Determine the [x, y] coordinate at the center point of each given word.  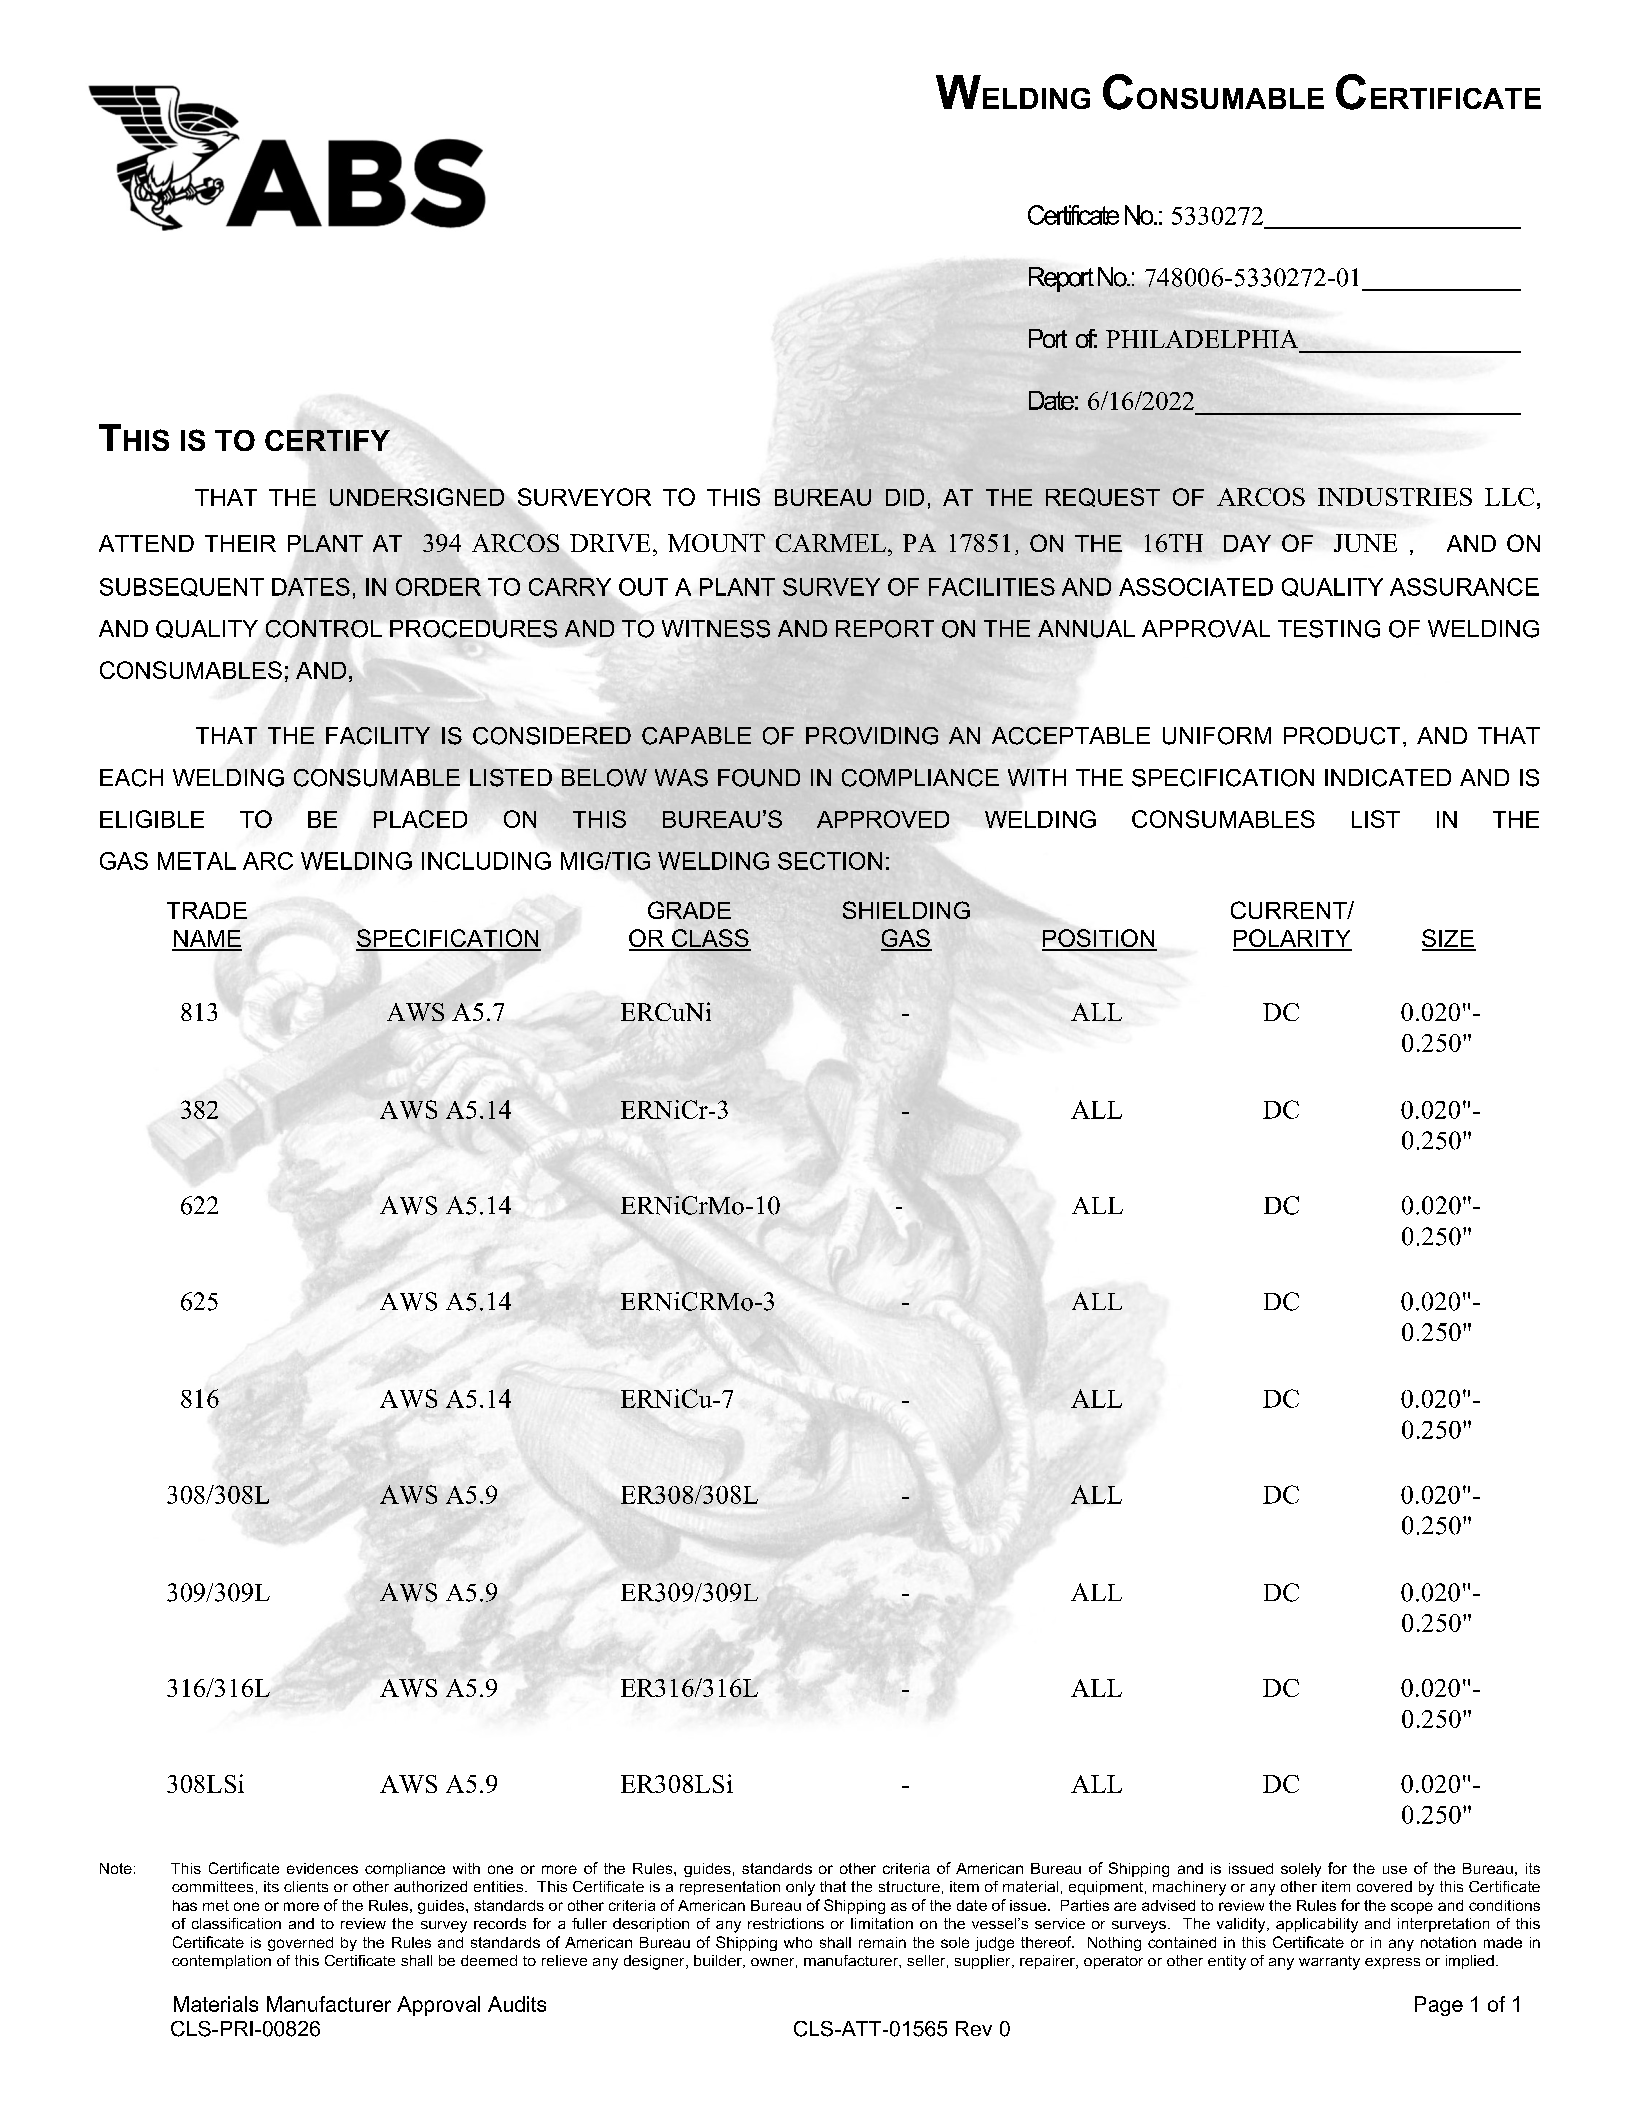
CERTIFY [327, 440]
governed [300, 1944]
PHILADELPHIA [1202, 339]
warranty [1329, 1963]
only [800, 1888]
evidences [322, 1868]
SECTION [830, 861]
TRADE [207, 910]
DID [905, 497]
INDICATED [1388, 778]
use [1395, 1870]
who [798, 1942]
